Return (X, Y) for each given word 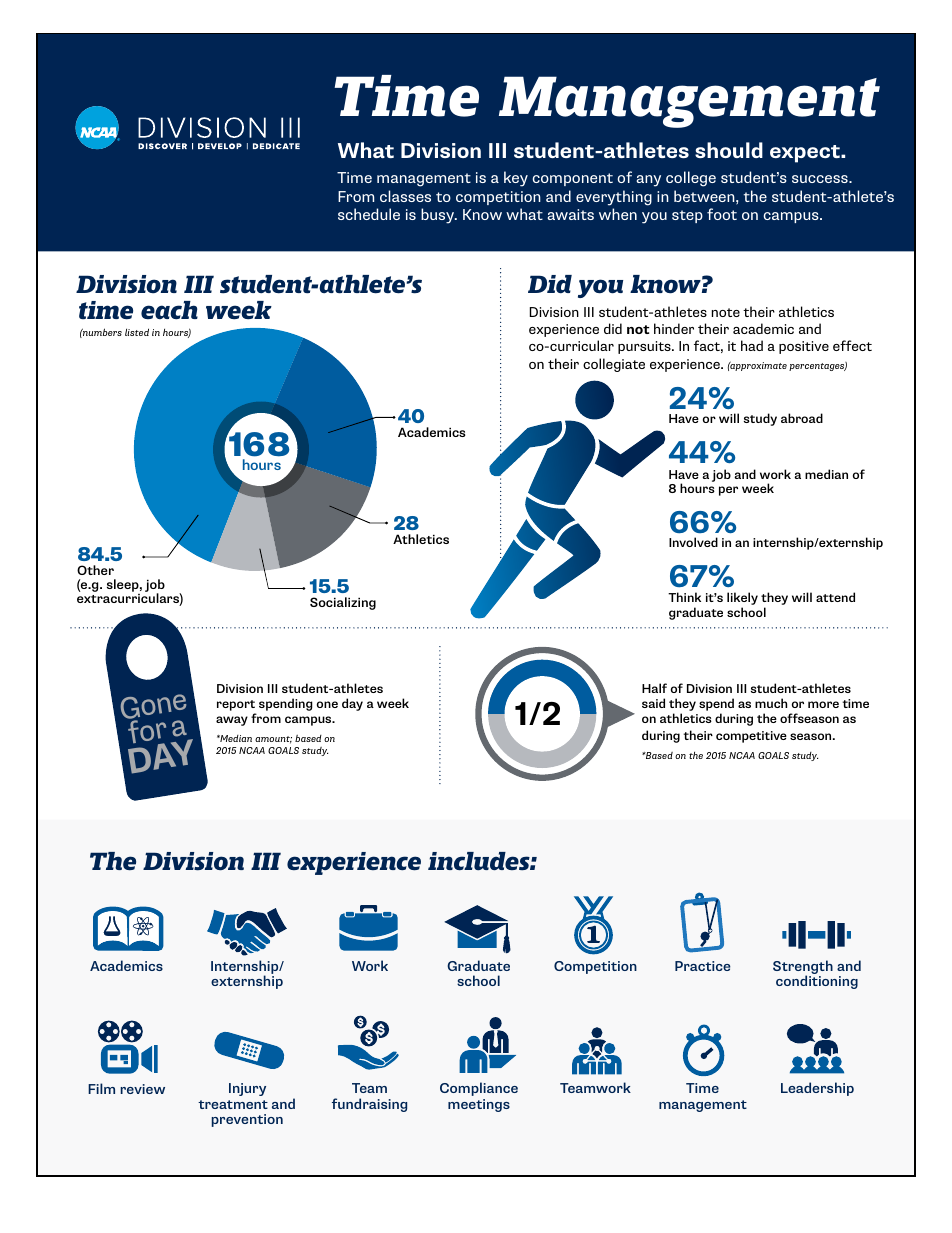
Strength (803, 968)
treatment (233, 1104)
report (236, 707)
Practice (702, 966)
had (752, 345)
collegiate (614, 365)
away (232, 721)
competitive (751, 737)
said (653, 703)
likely (742, 600)
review (143, 1089)
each (169, 310)
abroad (802, 418)
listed (137, 332)
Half (654, 688)
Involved (693, 542)
